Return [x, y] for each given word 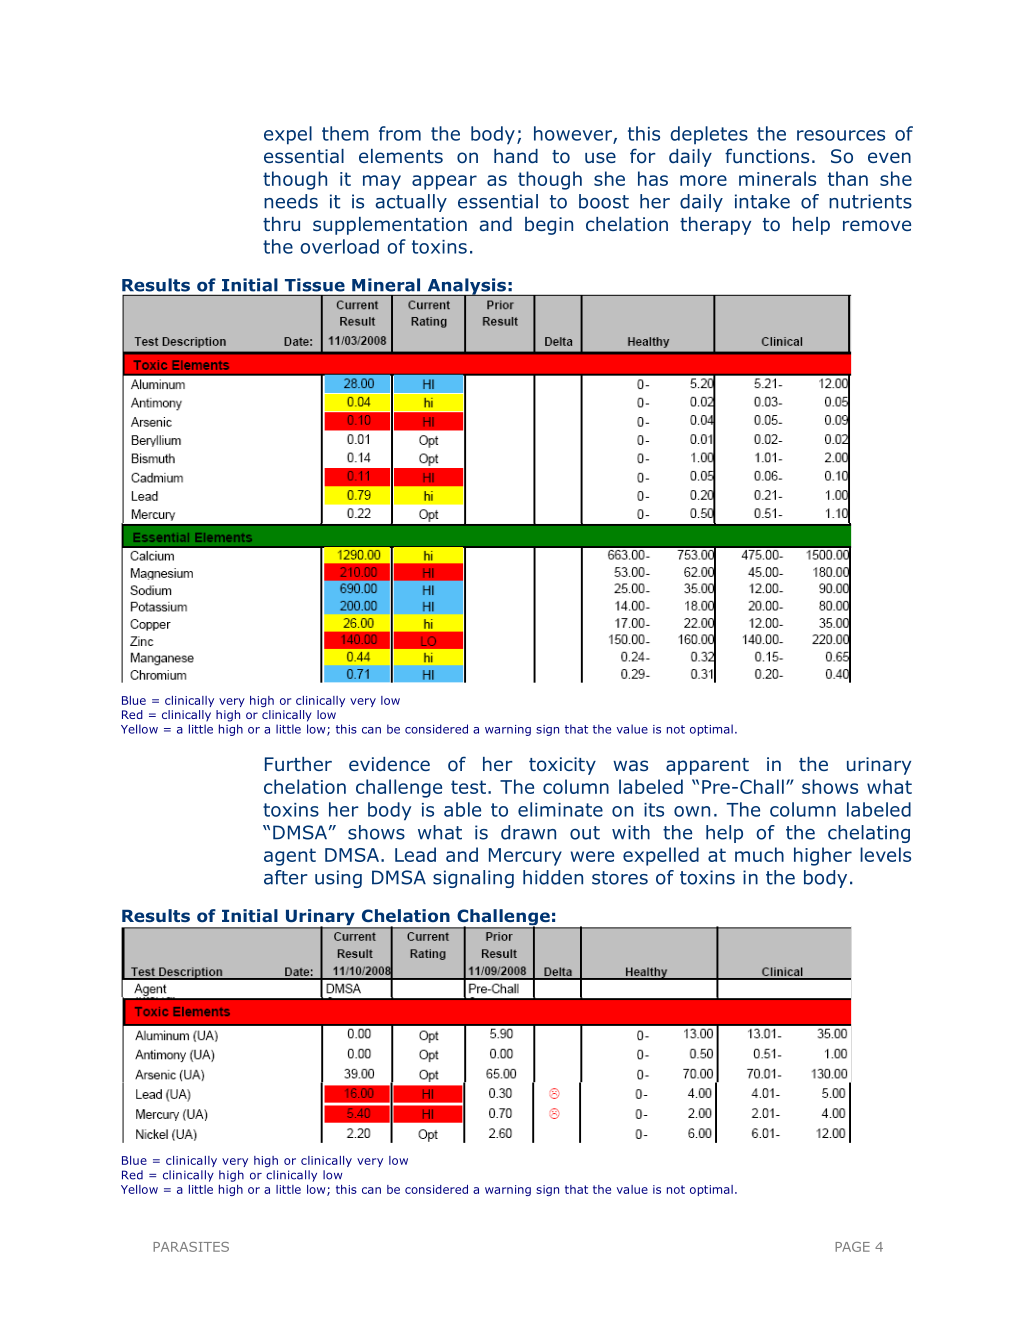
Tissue [315, 285]
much [759, 854]
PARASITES [191, 1247]
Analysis [466, 287]
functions [767, 156]
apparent [707, 766]
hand [516, 156]
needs [291, 201]
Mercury [525, 857]
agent [290, 857]
